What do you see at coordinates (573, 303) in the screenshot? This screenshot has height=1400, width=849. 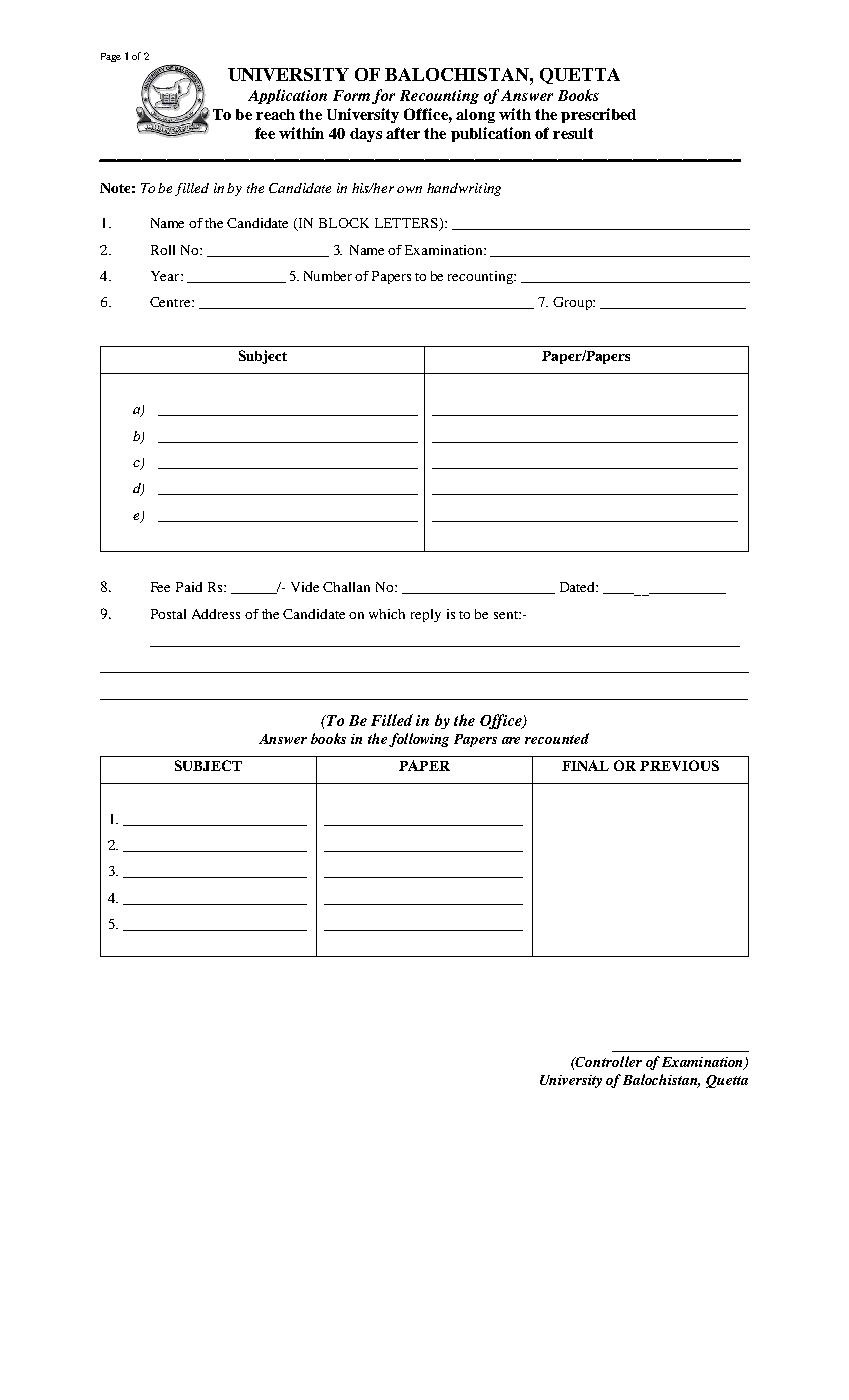 I see `Group` at bounding box center [573, 303].
